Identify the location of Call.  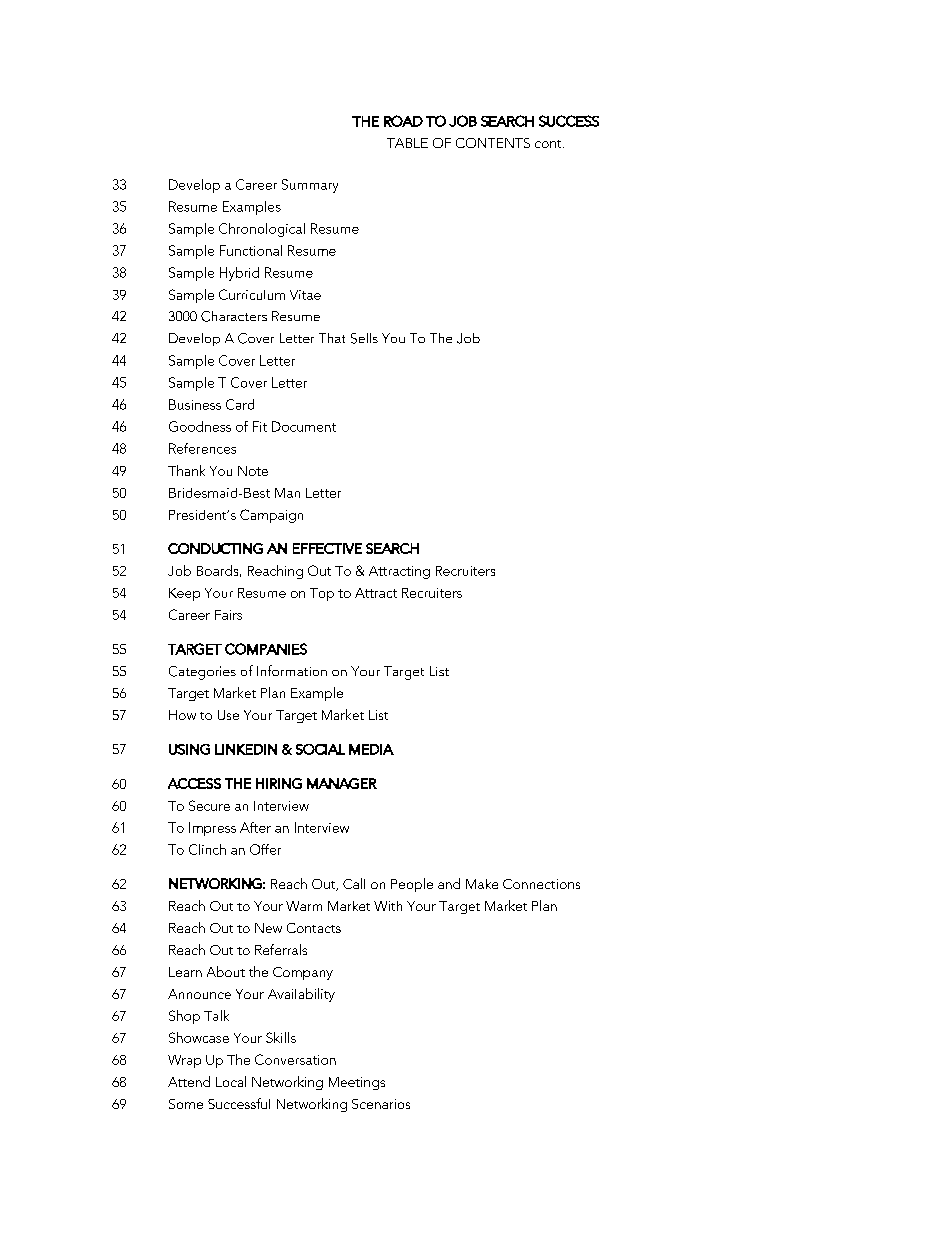
(354, 883).
